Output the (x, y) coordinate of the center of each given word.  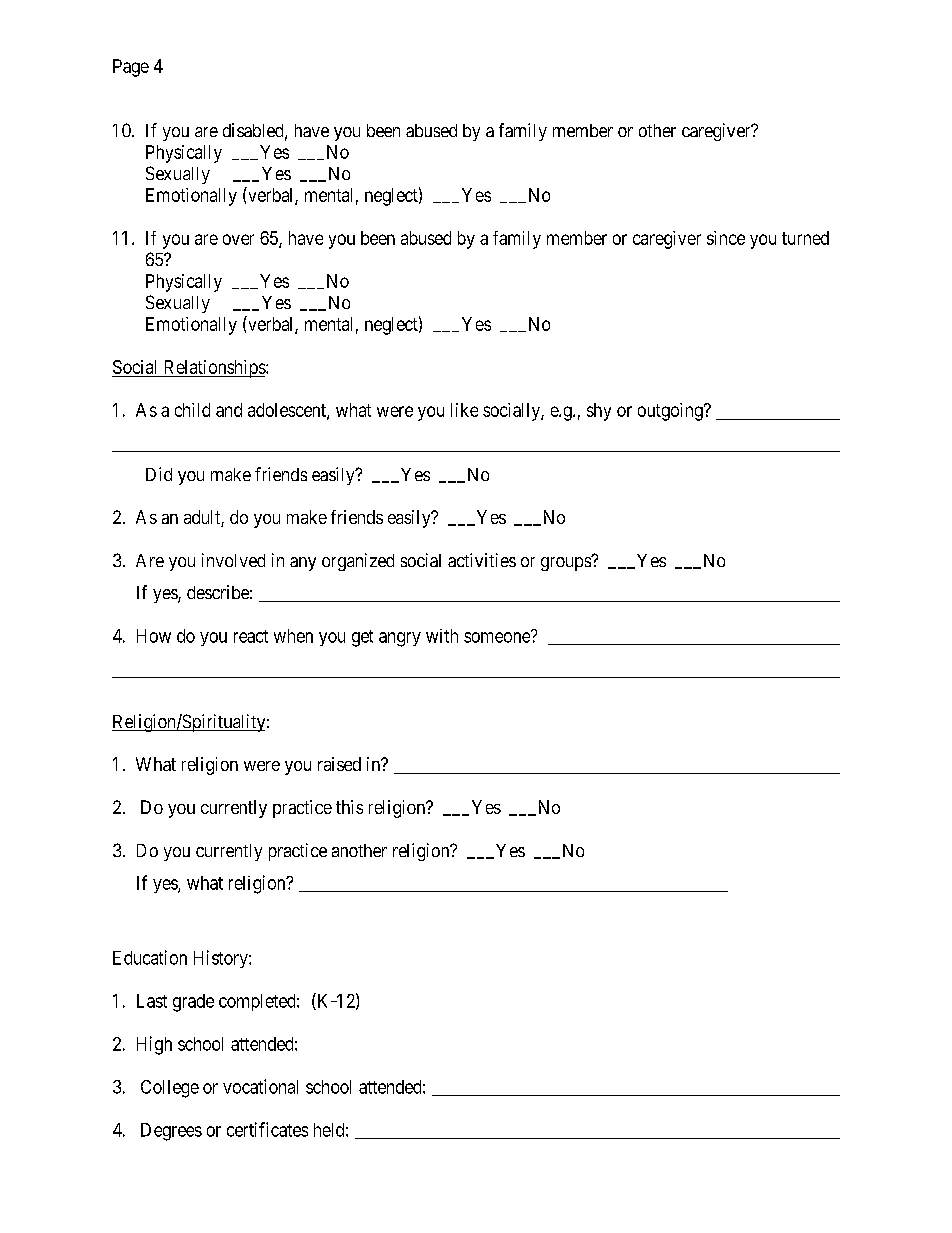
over (238, 239)
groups (566, 563)
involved (233, 560)
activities (482, 560)
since (726, 238)
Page (131, 68)
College (170, 1089)
